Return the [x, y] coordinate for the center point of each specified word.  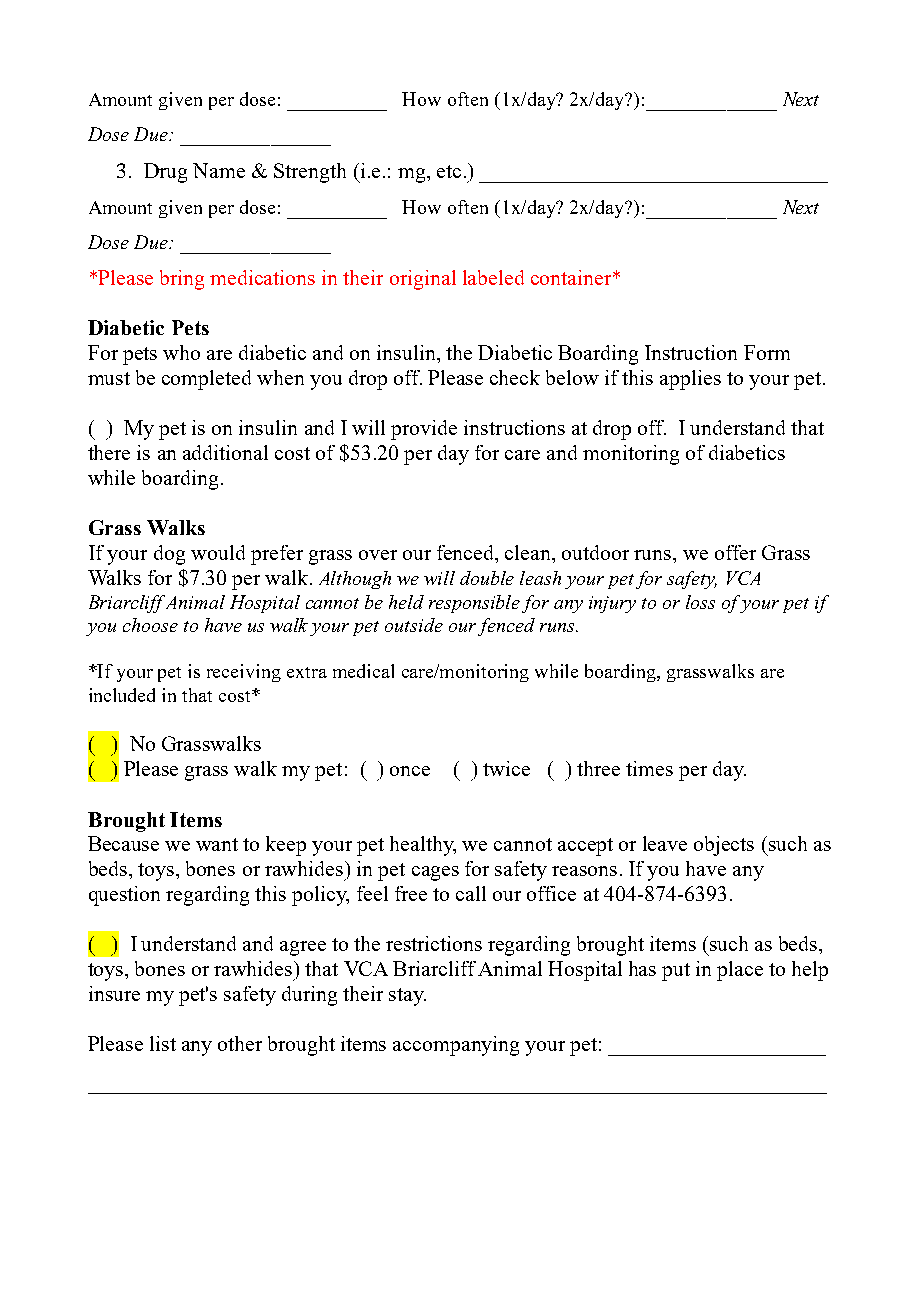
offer [735, 552]
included [122, 695]
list [163, 1043]
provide [424, 430]
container [572, 277]
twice [506, 768]
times [649, 768]
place [740, 971]
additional [225, 452]
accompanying [456, 1046]
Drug [165, 173]
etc [449, 171]
